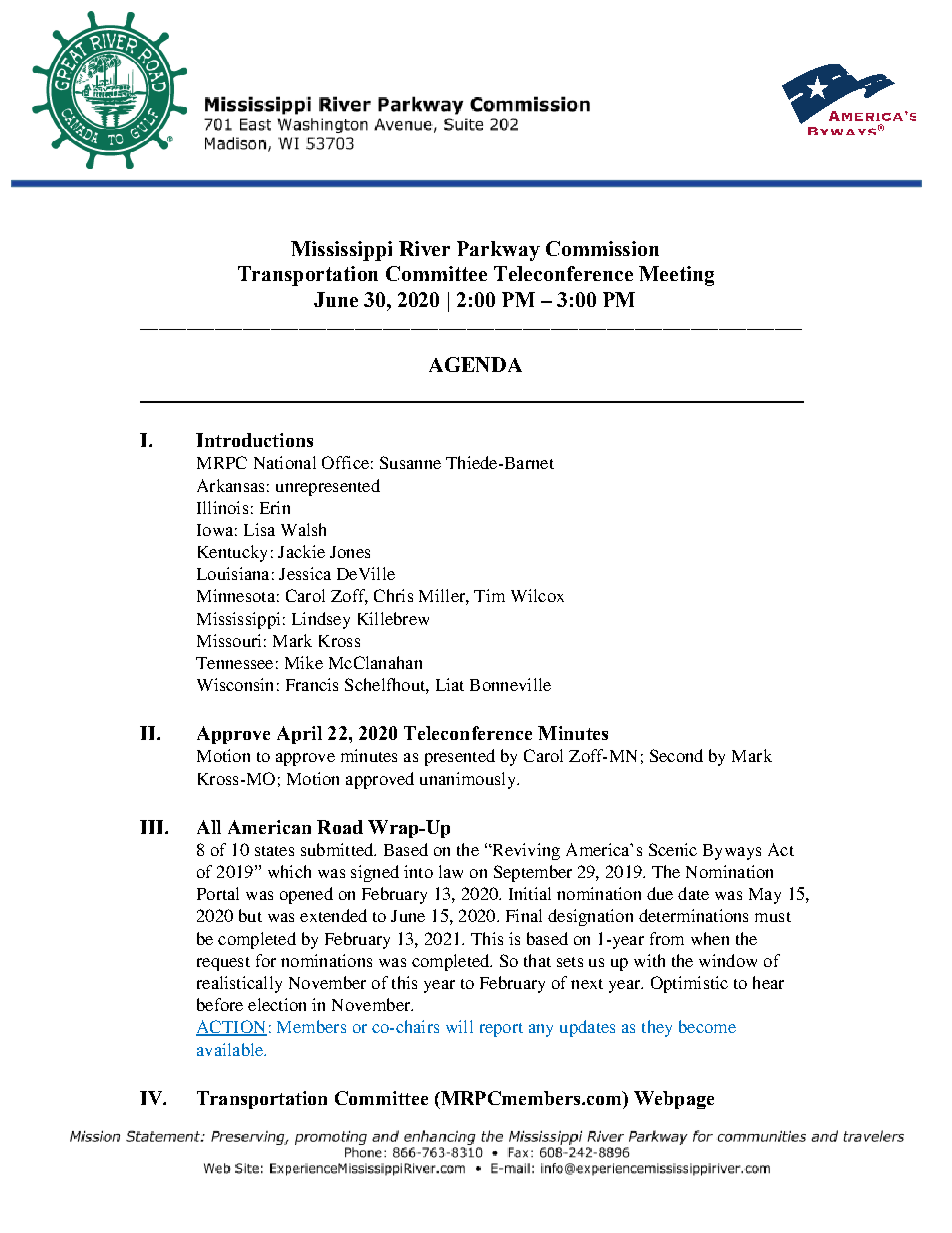  What do you see at coordinates (424, 248) in the screenshot?
I see `River` at bounding box center [424, 248].
